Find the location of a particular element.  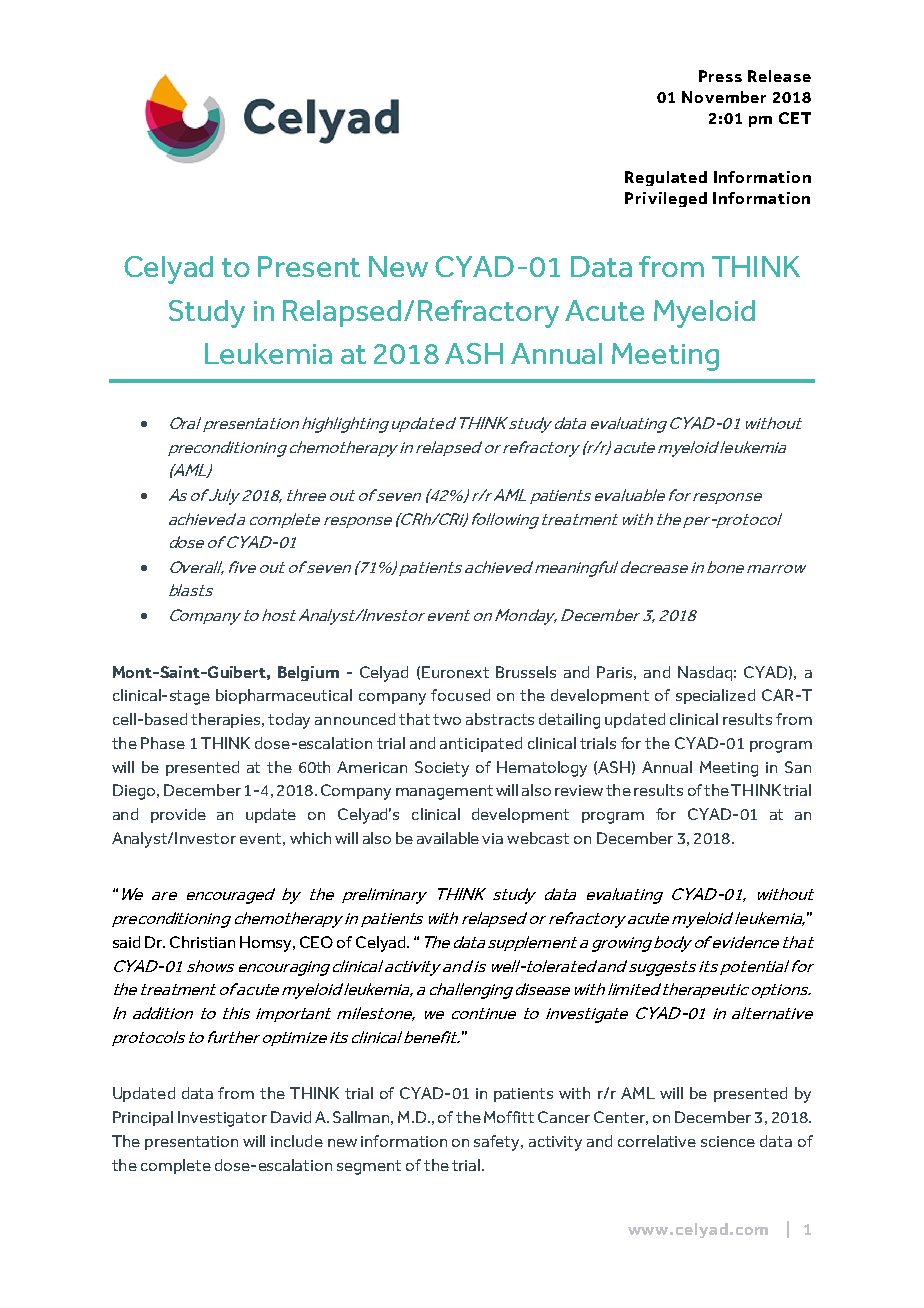

November is located at coordinates (724, 97).
